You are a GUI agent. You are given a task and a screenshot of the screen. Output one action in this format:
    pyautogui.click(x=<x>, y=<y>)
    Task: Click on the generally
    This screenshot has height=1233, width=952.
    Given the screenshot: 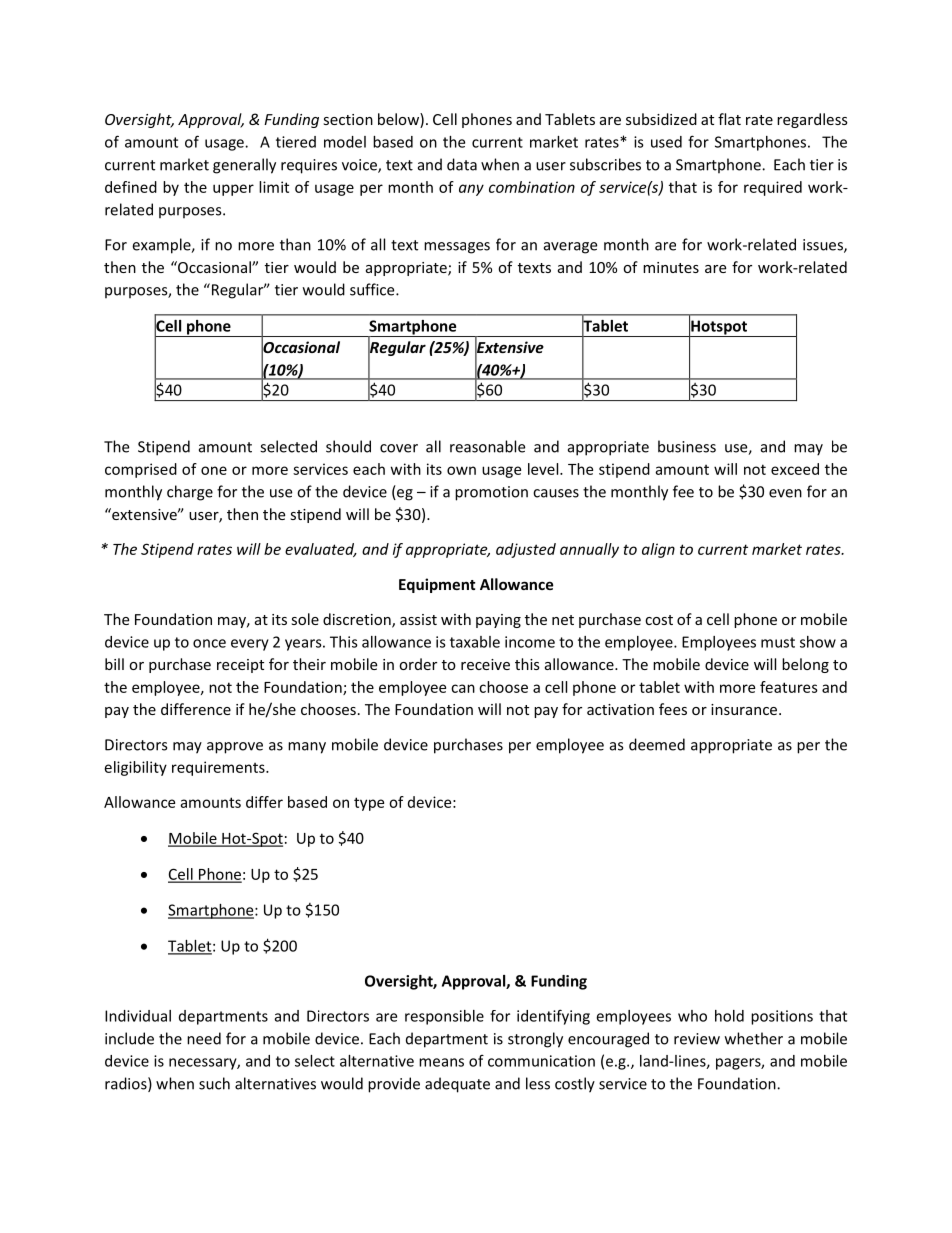 What is the action you would take?
    pyautogui.click(x=244, y=166)
